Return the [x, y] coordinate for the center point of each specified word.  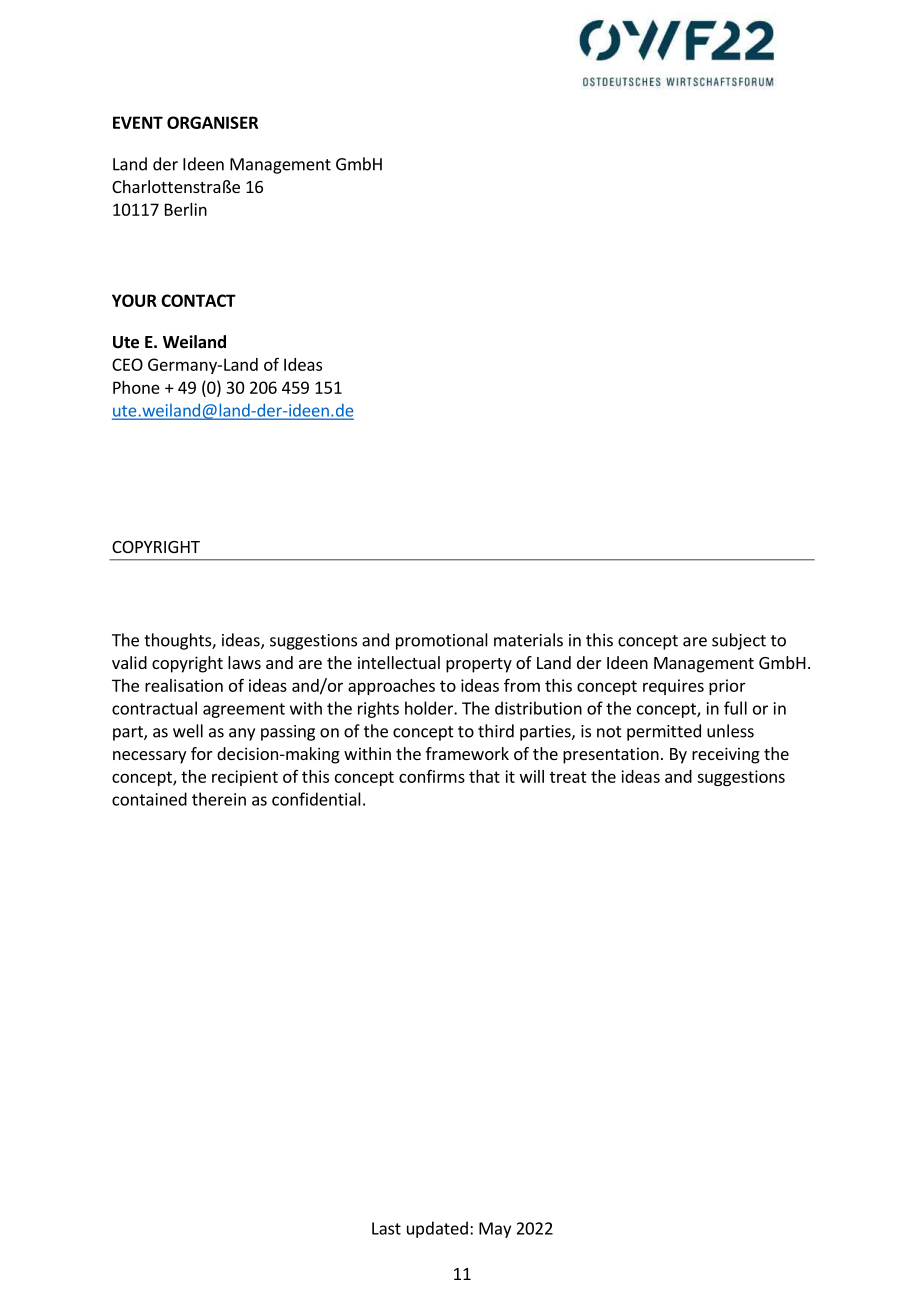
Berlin [186, 209]
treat [568, 777]
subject [739, 641]
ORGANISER [212, 122]
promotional [442, 641]
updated [437, 1229]
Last [386, 1228]
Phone [136, 387]
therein [219, 799]
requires [673, 687]
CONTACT [198, 300]
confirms [432, 776]
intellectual [399, 662]
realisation [184, 685]
